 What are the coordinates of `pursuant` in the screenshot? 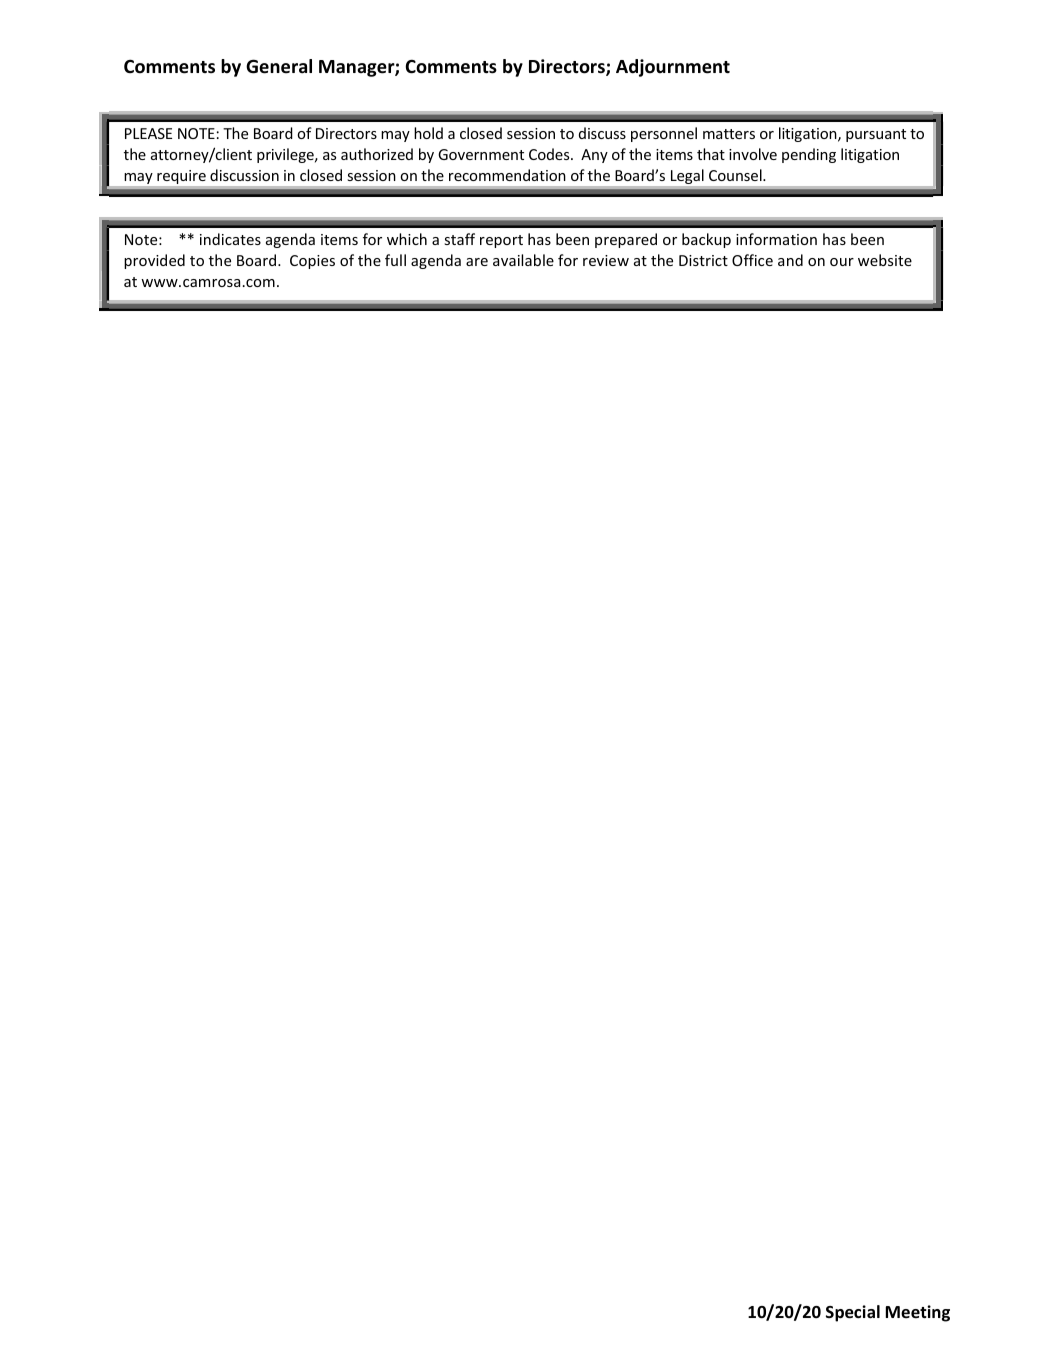 It's located at (876, 135).
